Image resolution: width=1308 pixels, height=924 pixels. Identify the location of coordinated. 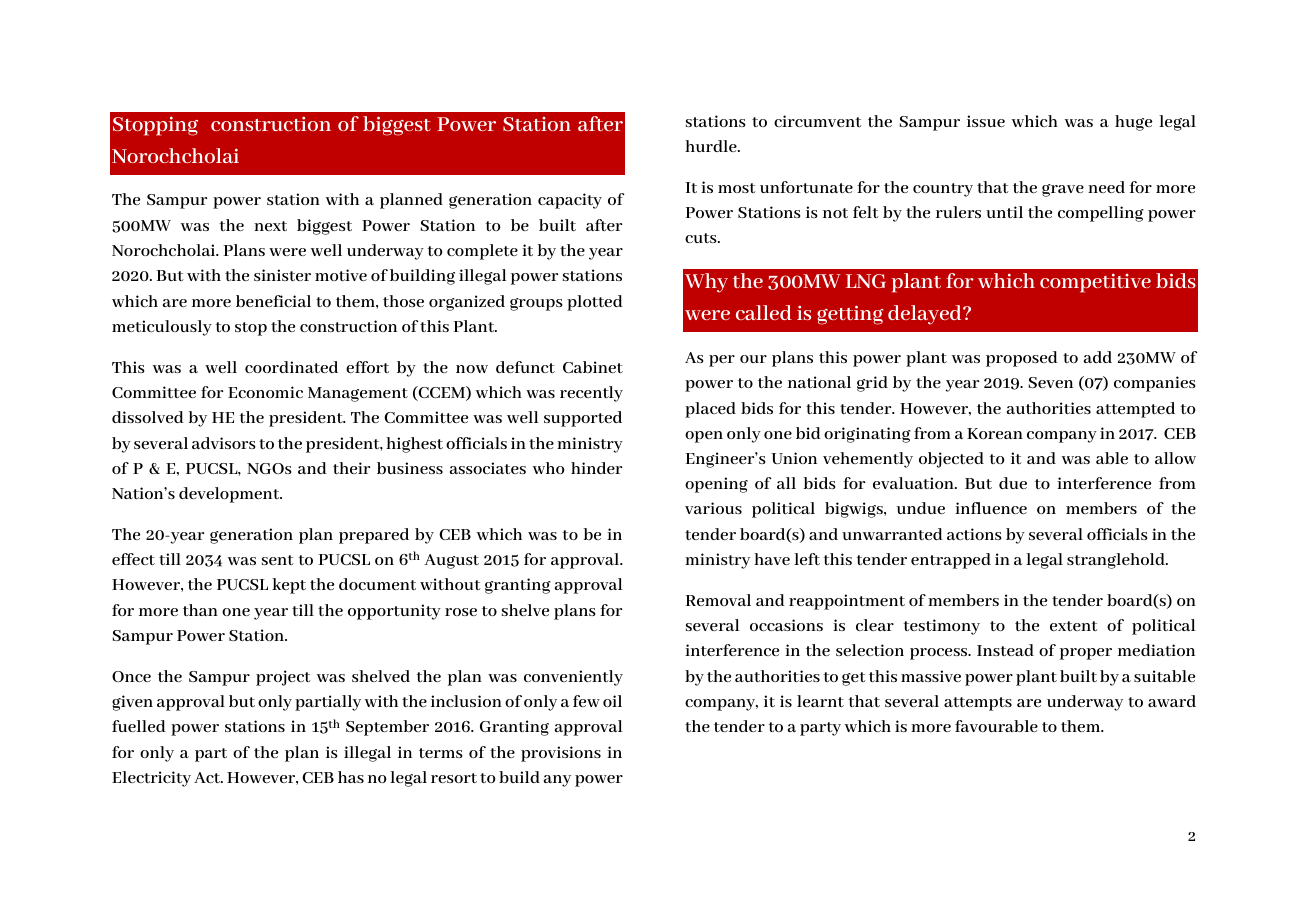
(291, 367).
